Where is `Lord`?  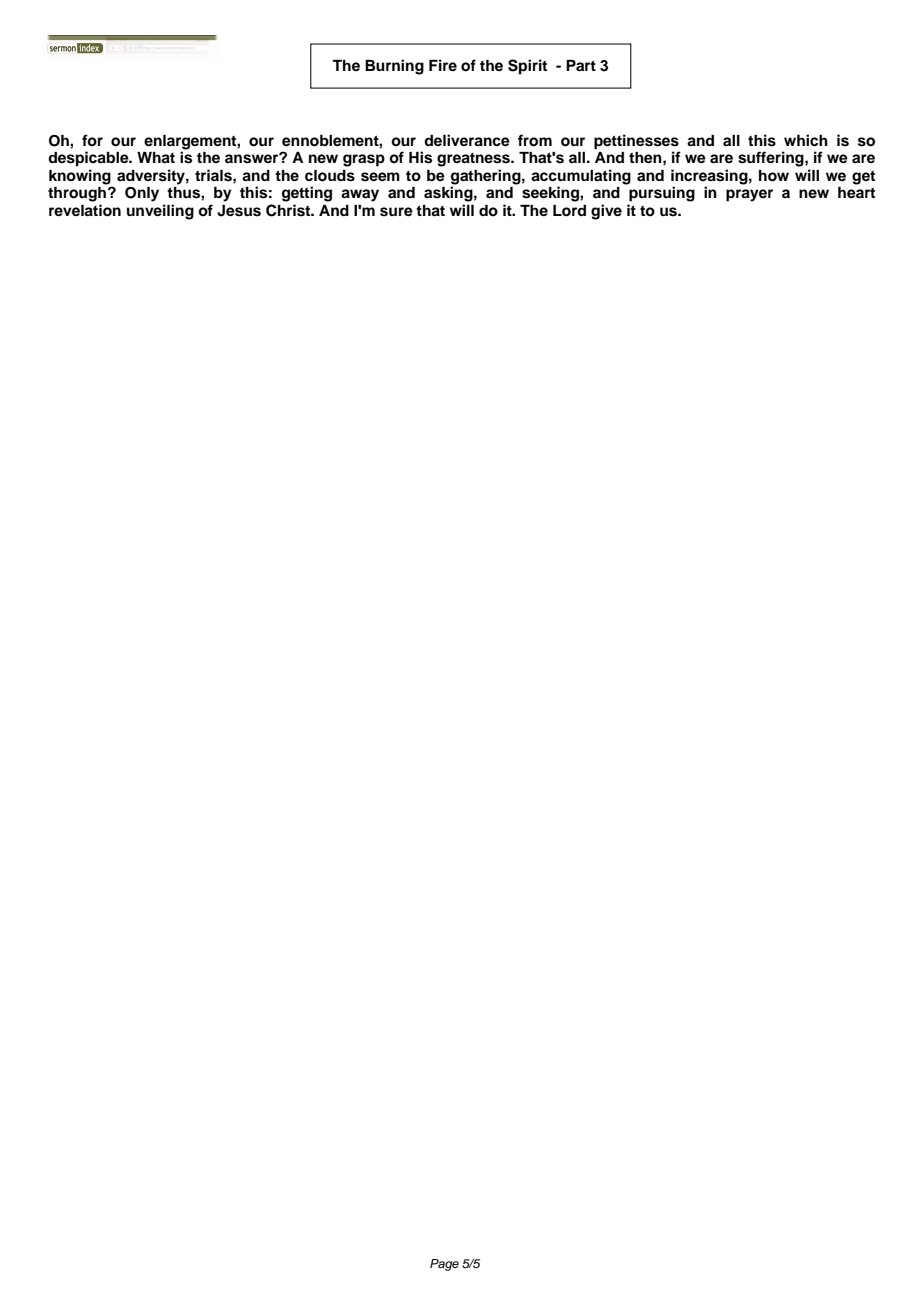 Lord is located at coordinates (569, 211).
